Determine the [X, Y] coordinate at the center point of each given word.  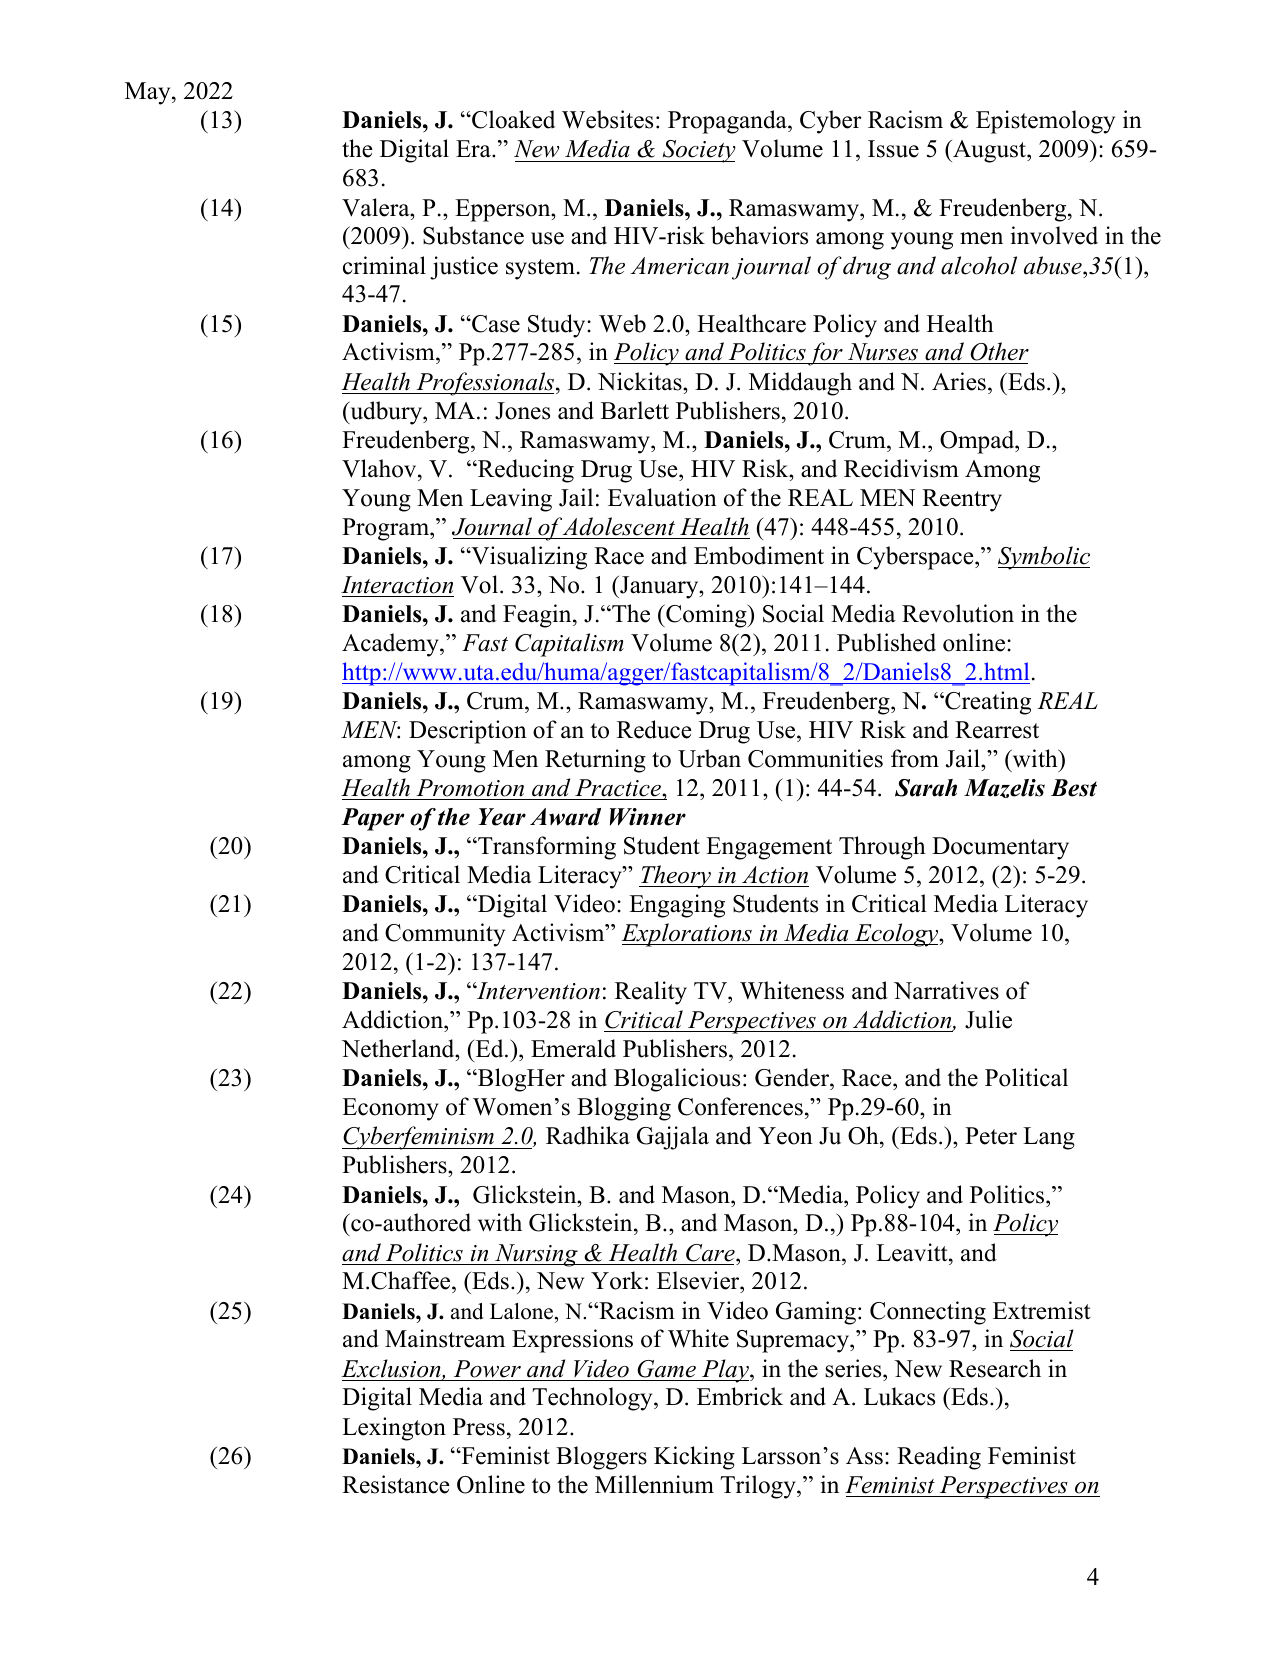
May [149, 93]
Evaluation [662, 497]
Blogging [624, 1109]
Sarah [926, 788]
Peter [991, 1136]
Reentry [962, 500]
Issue [893, 149]
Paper [372, 819]
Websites [607, 119]
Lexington [394, 1429]
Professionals [485, 384]
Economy [390, 1109]
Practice [619, 788]
